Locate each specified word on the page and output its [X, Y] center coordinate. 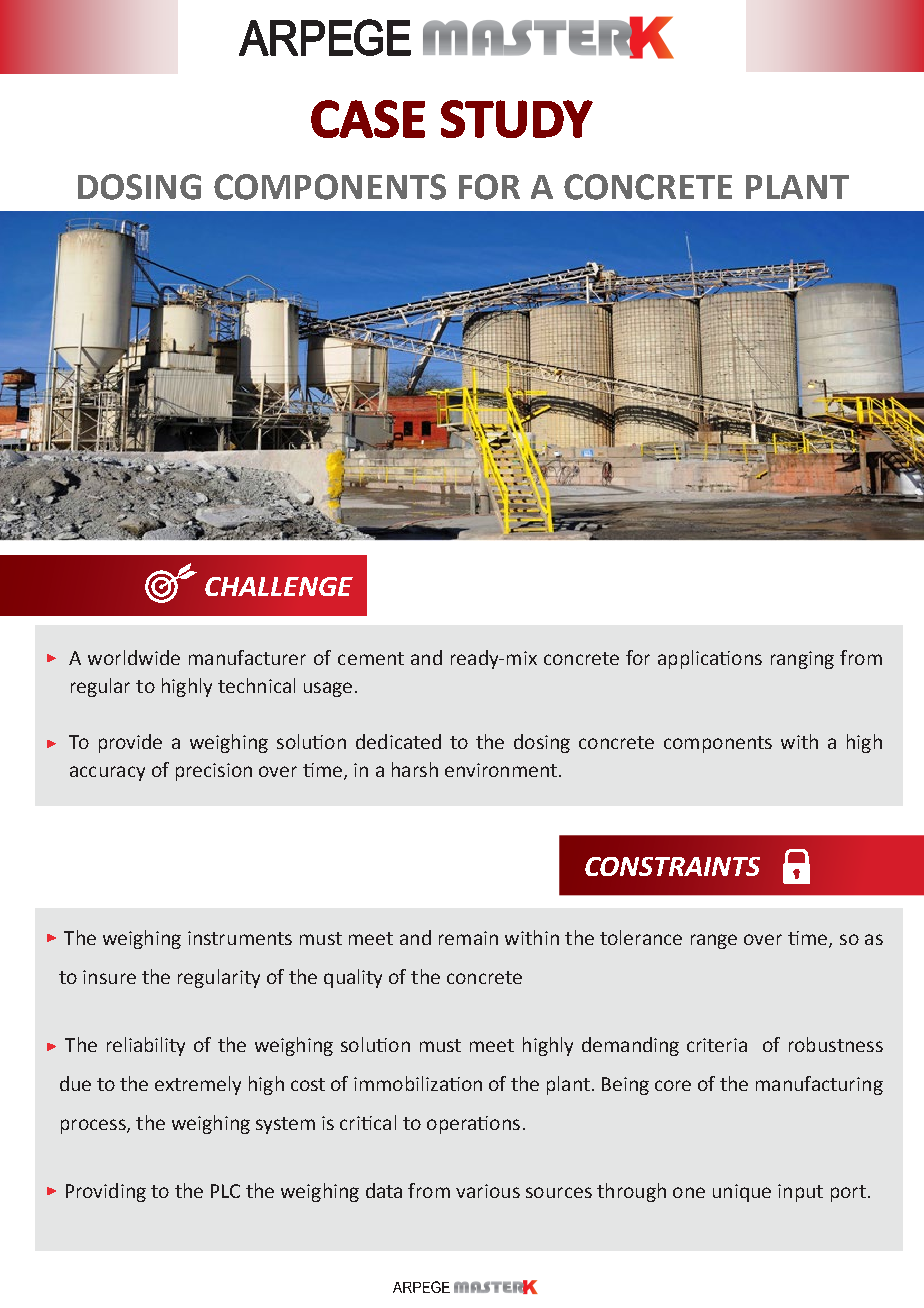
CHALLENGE [279, 586]
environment [501, 770]
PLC [225, 1191]
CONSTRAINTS [672, 866]
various [488, 1191]
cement [371, 658]
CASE [368, 119]
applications [710, 659]
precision [214, 772]
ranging [802, 660]
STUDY [517, 119]
